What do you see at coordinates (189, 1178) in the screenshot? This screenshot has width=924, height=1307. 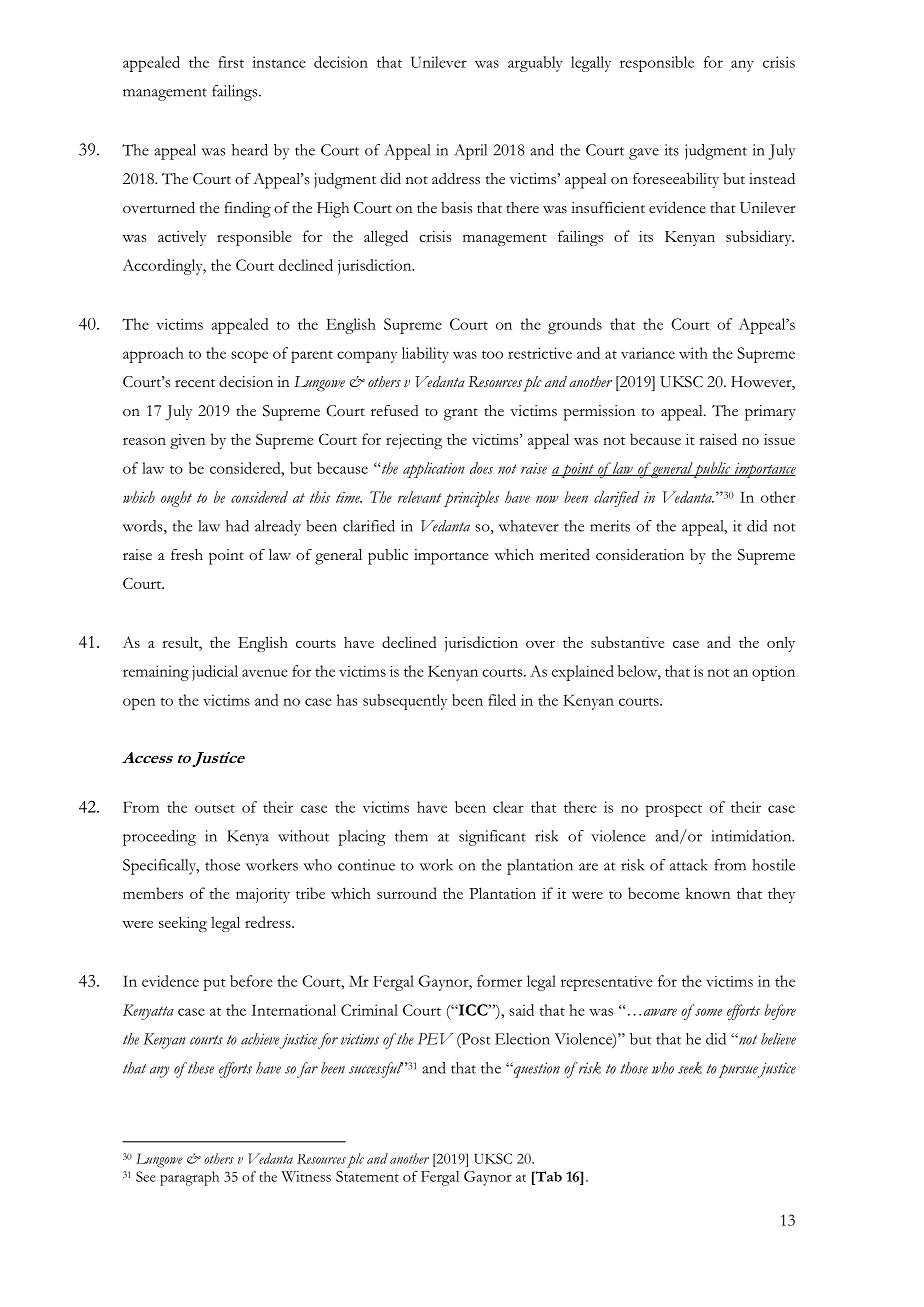 I see `paragraph` at bounding box center [189, 1178].
